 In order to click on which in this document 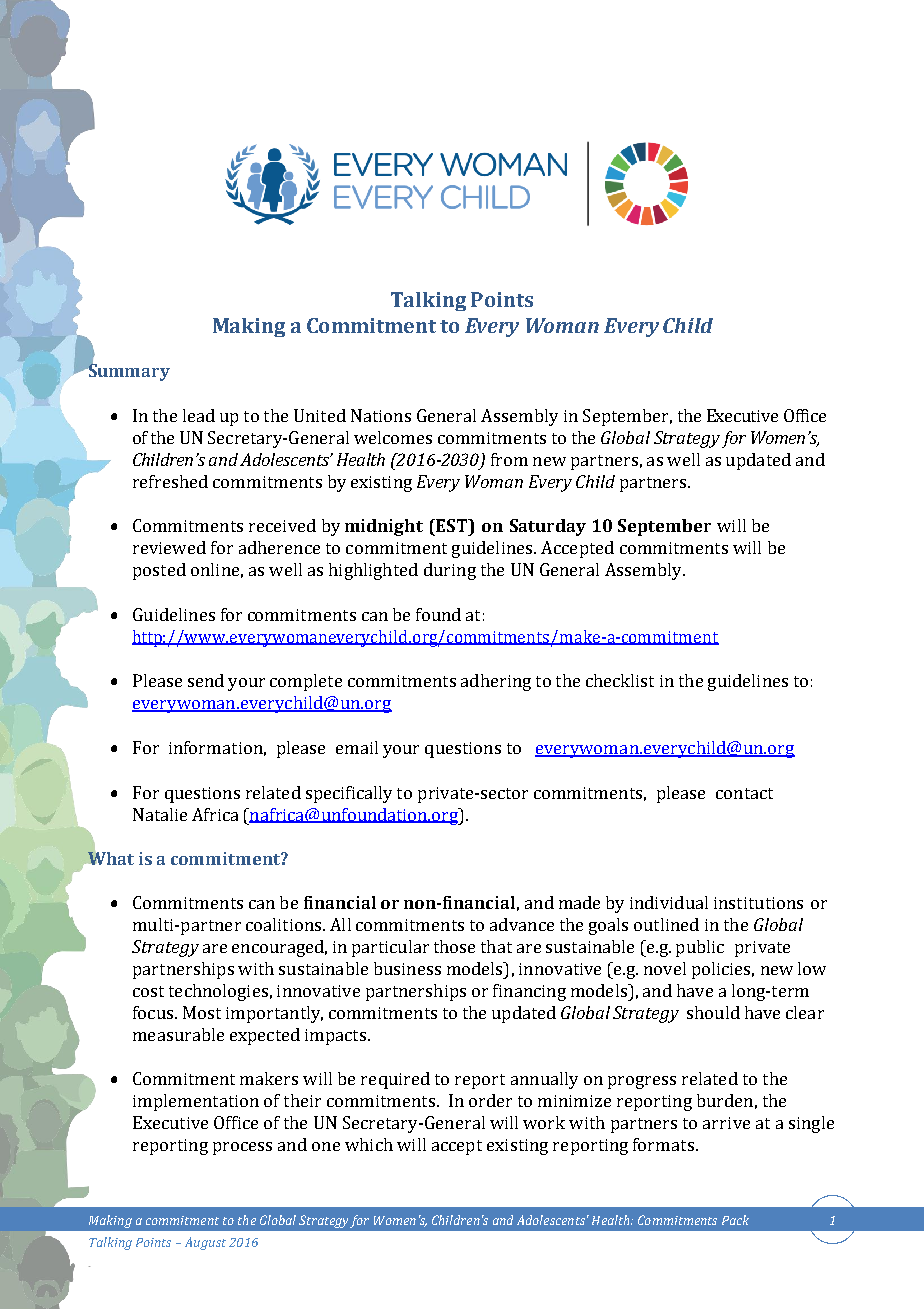, I will do `click(369, 1144)`.
